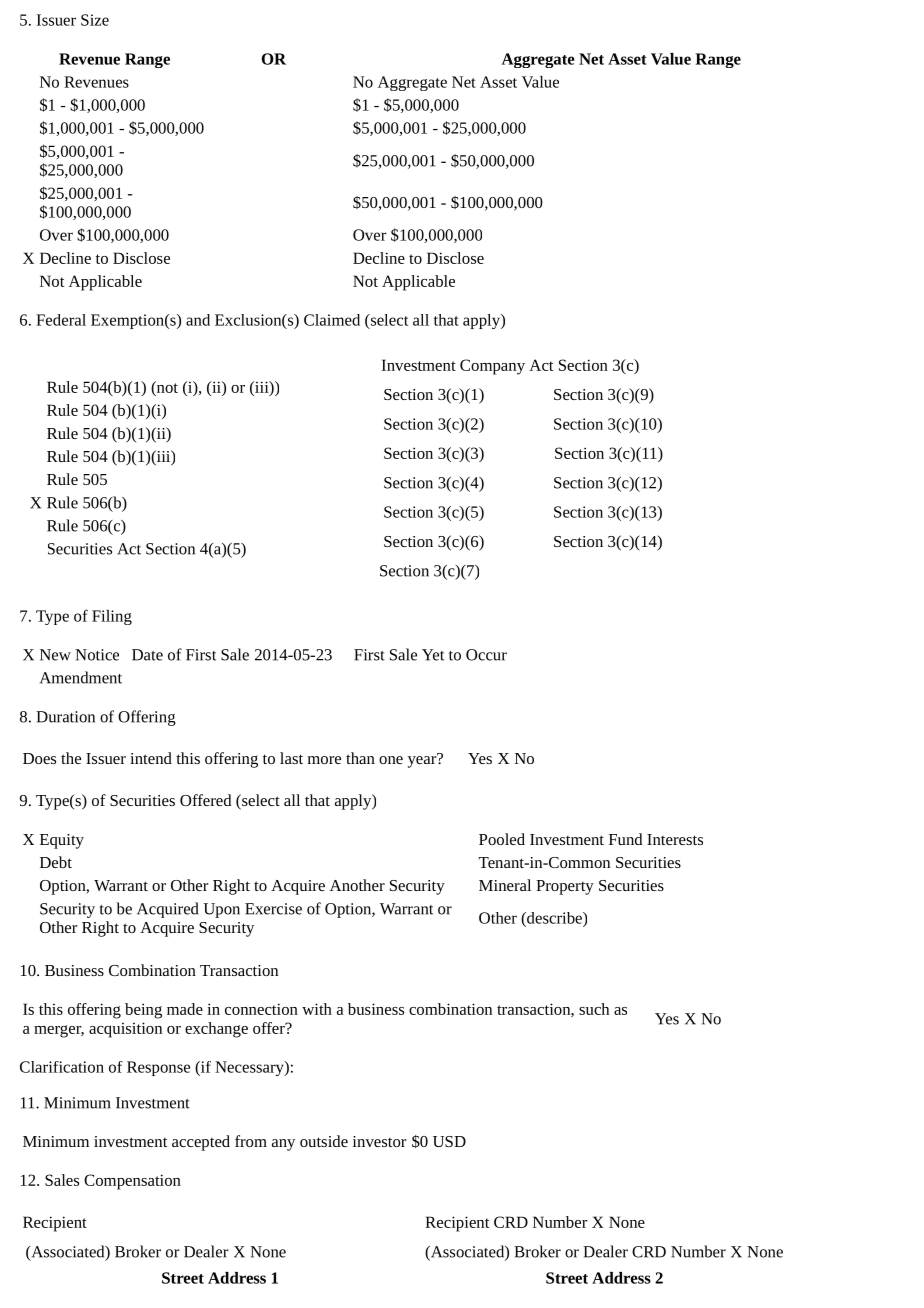 The image size is (924, 1308). What do you see at coordinates (132, 1182) in the page?
I see `Compensation` at bounding box center [132, 1182].
